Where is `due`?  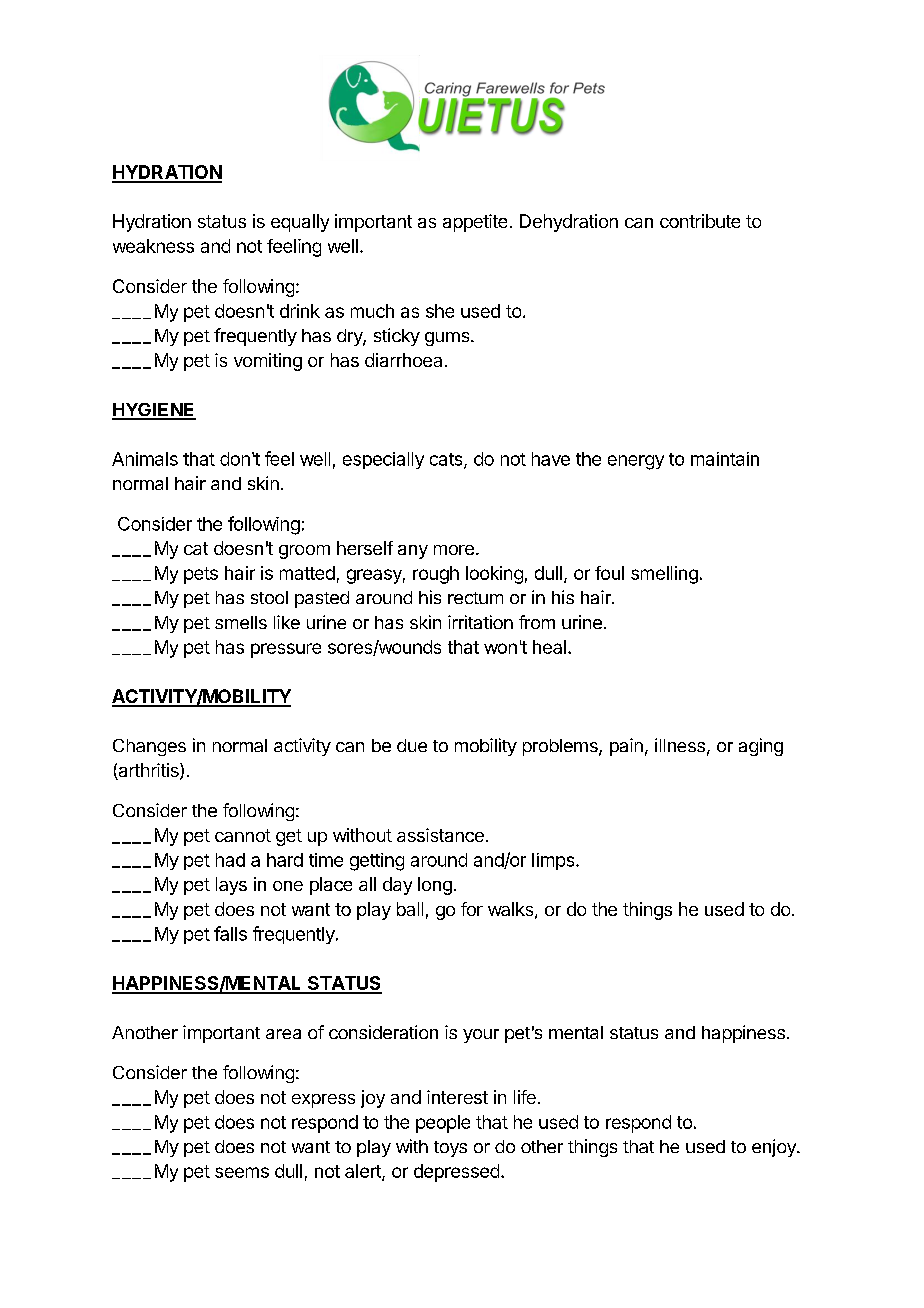
due is located at coordinates (412, 745).
